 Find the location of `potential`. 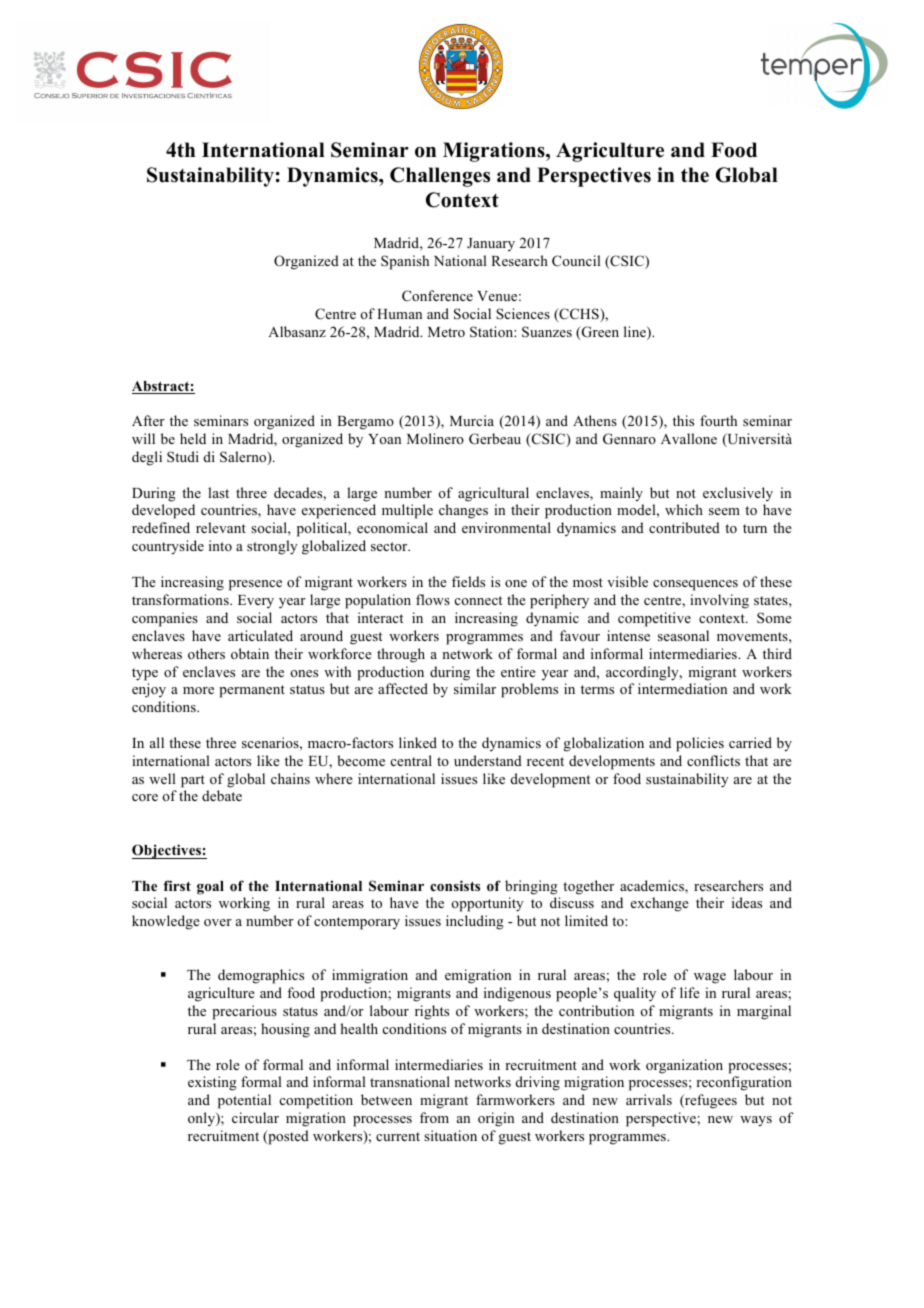

potential is located at coordinates (244, 1101).
